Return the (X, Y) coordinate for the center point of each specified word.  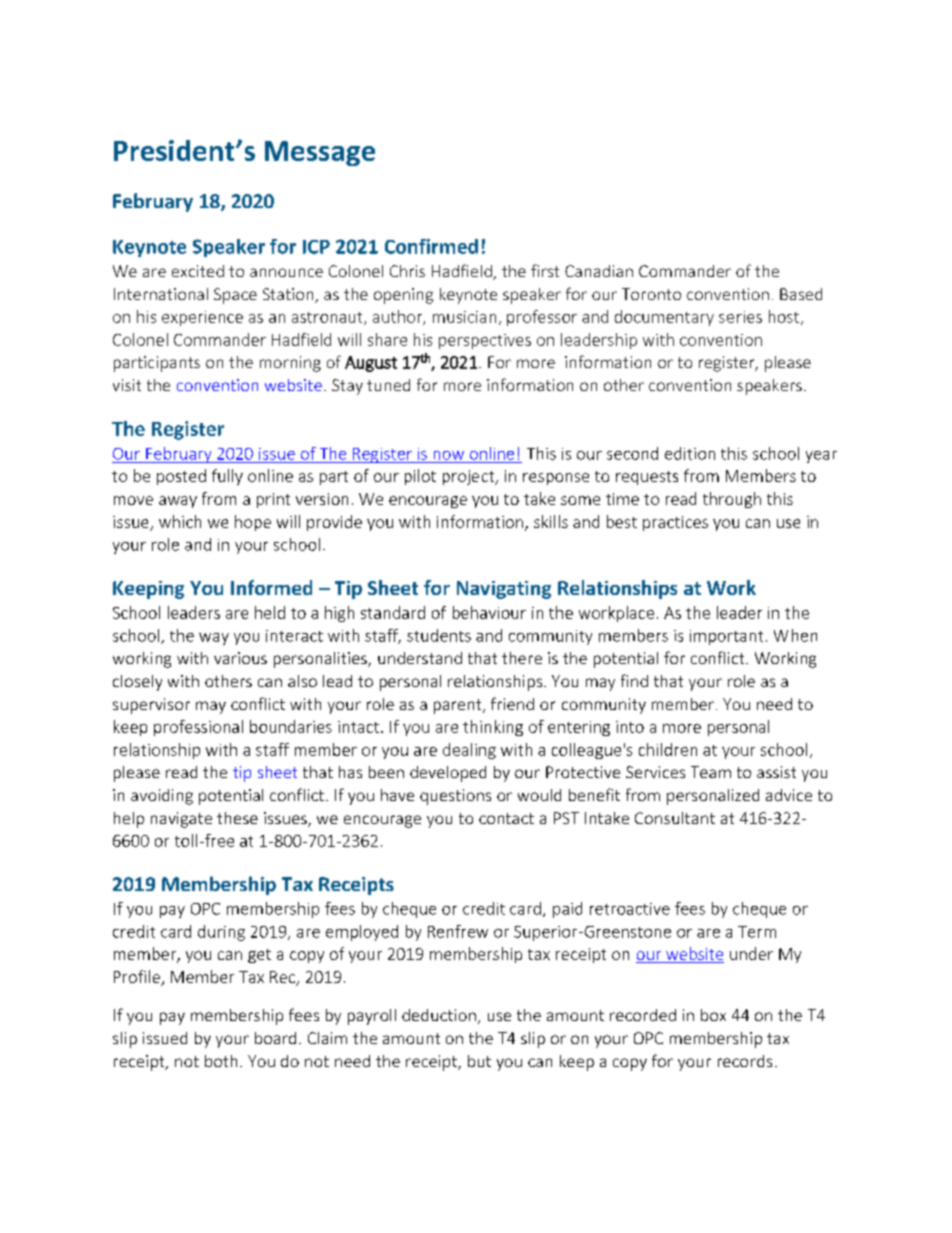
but (479, 1061)
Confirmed (431, 246)
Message (320, 153)
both (221, 1061)
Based (801, 294)
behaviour (489, 612)
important (726, 637)
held (270, 612)
